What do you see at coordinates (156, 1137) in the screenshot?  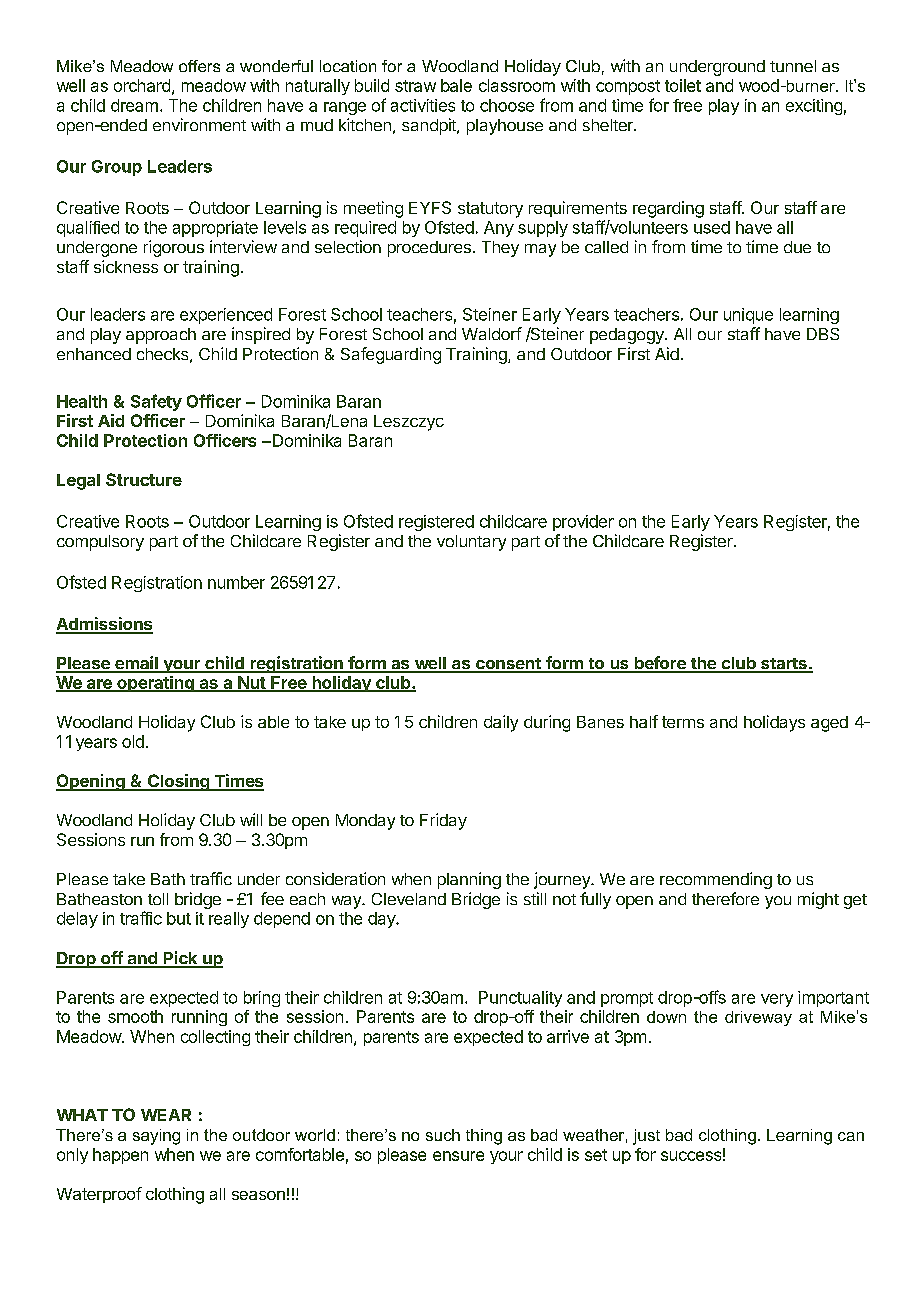 I see `saying` at bounding box center [156, 1137].
